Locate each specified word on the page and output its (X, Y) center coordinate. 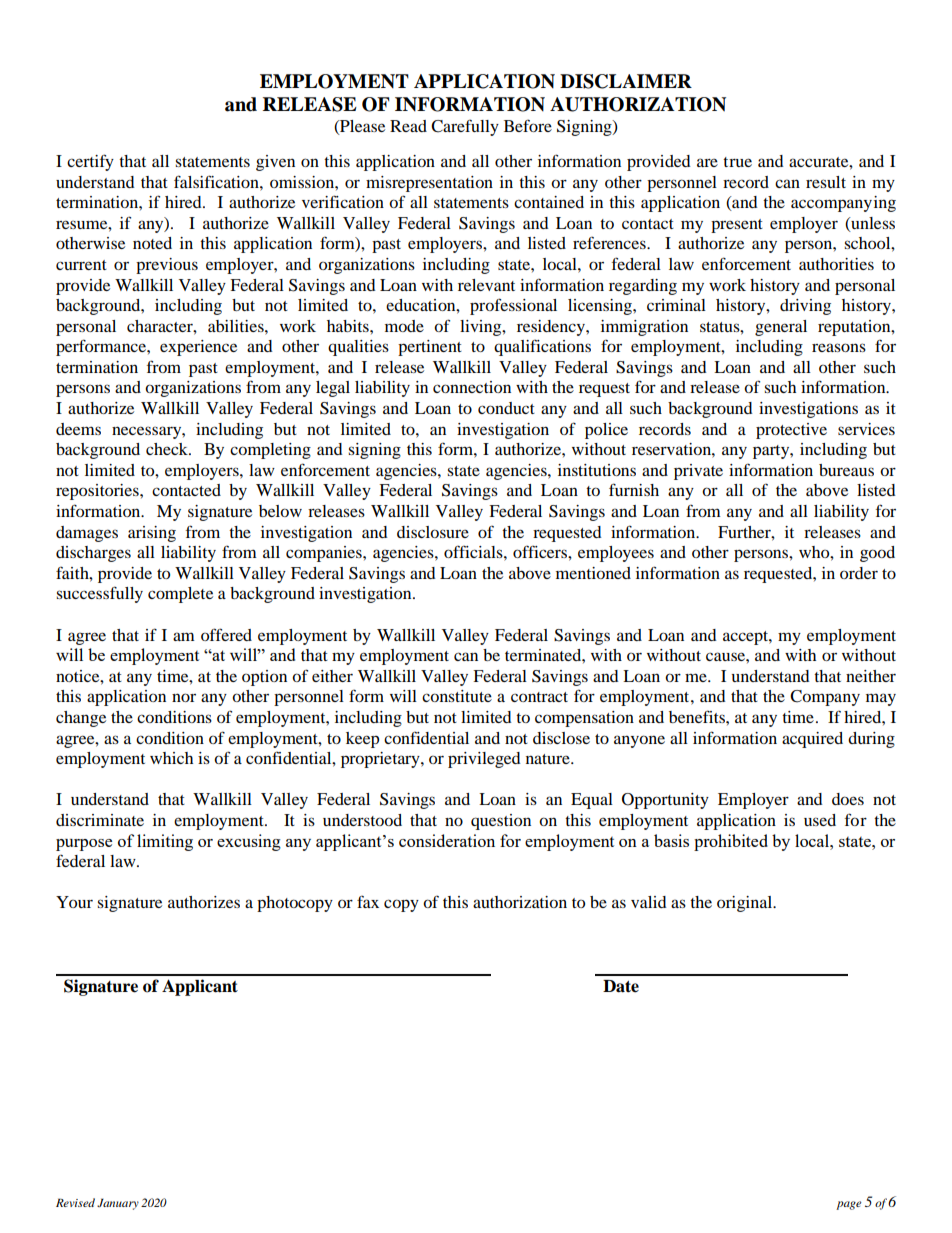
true (737, 162)
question (501, 822)
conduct (506, 408)
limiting (165, 842)
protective (791, 431)
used (820, 820)
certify (90, 162)
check (168, 449)
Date (621, 986)
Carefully (465, 127)
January (118, 1204)
